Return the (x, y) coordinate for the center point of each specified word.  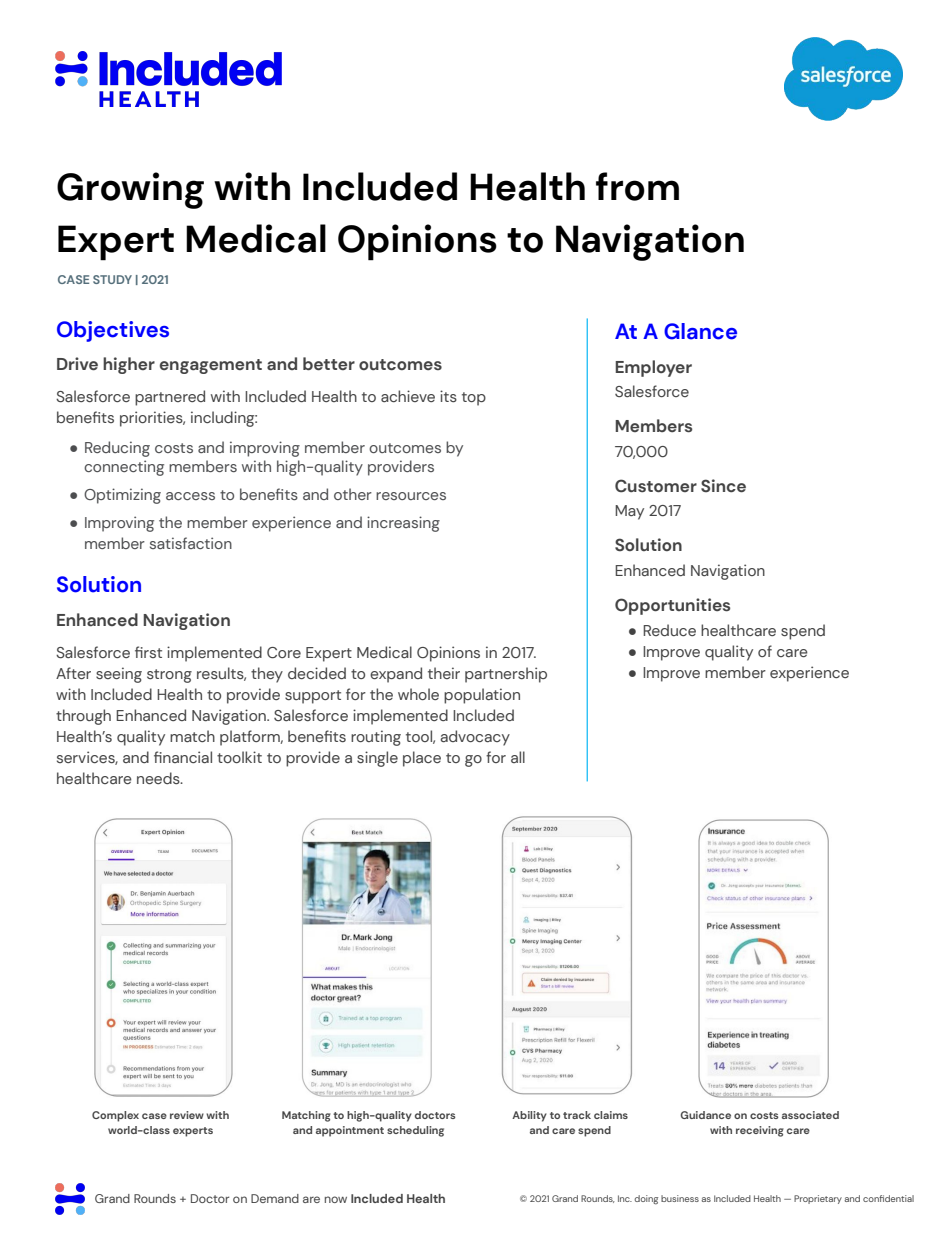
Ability (529, 1116)
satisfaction (191, 543)
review (187, 1115)
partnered (170, 398)
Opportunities (672, 606)
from (637, 186)
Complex (115, 1116)
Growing (130, 190)
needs (159, 778)
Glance (700, 331)
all (518, 757)
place (422, 759)
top (474, 399)
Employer (653, 368)
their (444, 673)
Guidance (705, 1115)
